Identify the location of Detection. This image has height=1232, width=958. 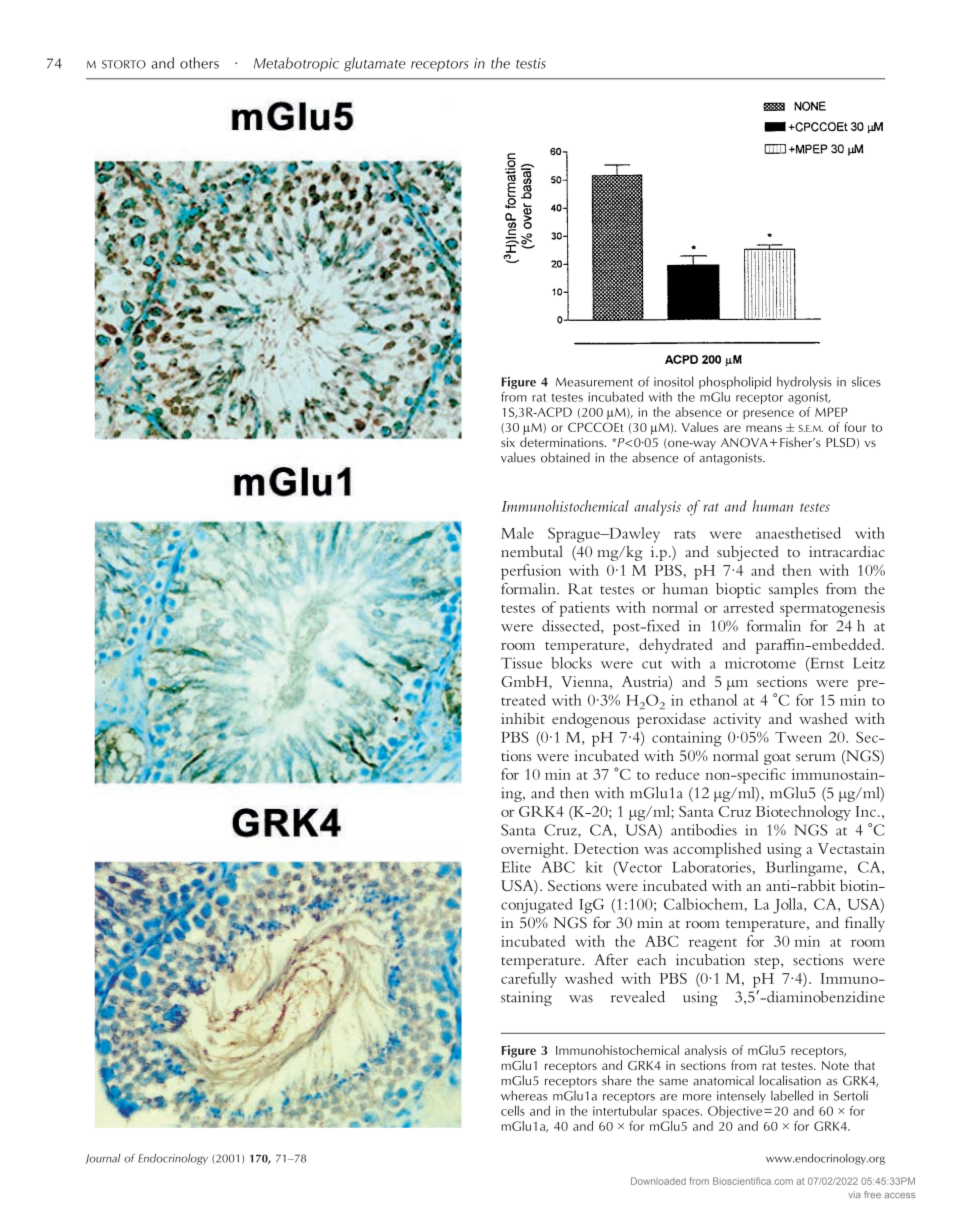
(606, 848).
